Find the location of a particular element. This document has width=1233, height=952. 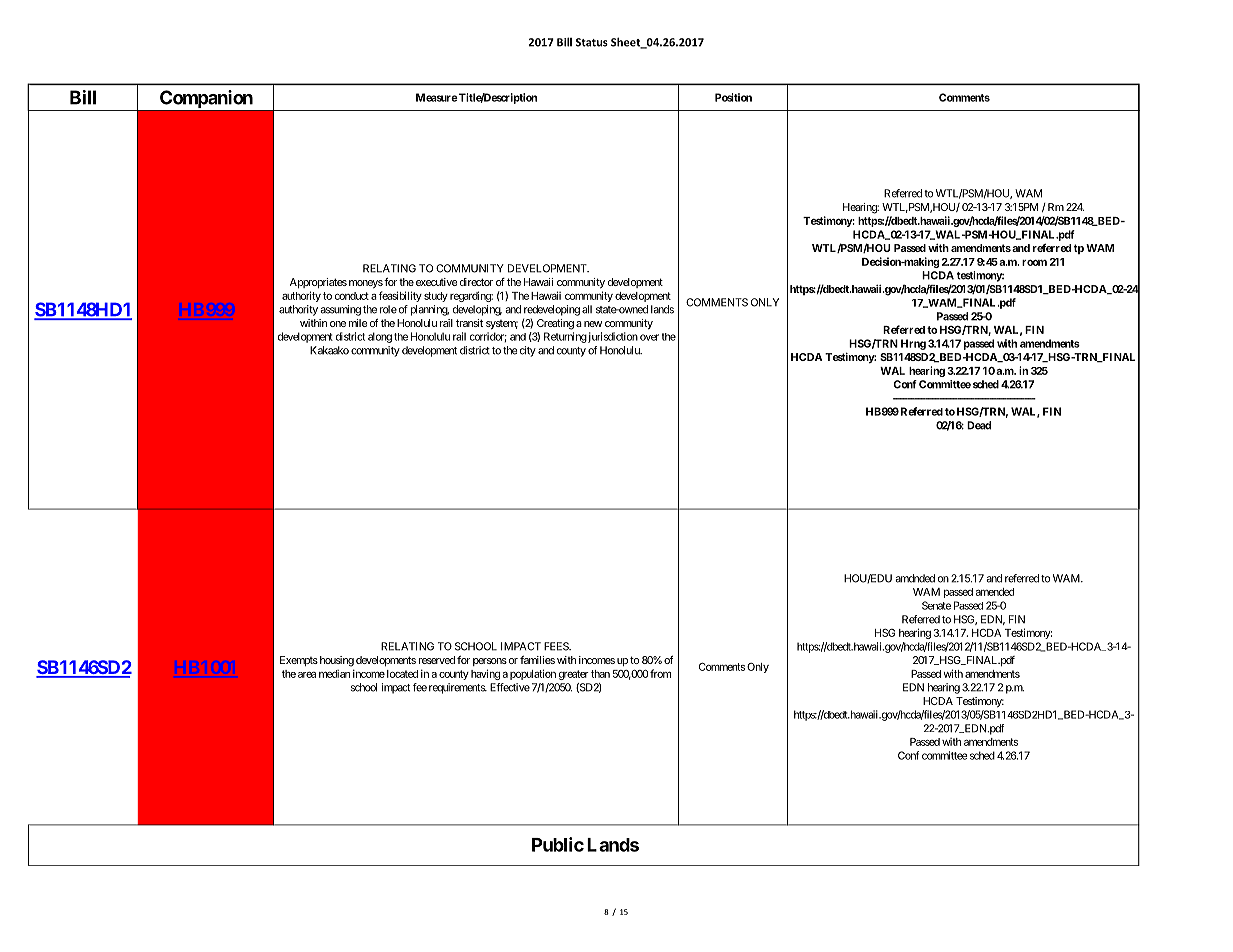

located is located at coordinates (402, 674).
